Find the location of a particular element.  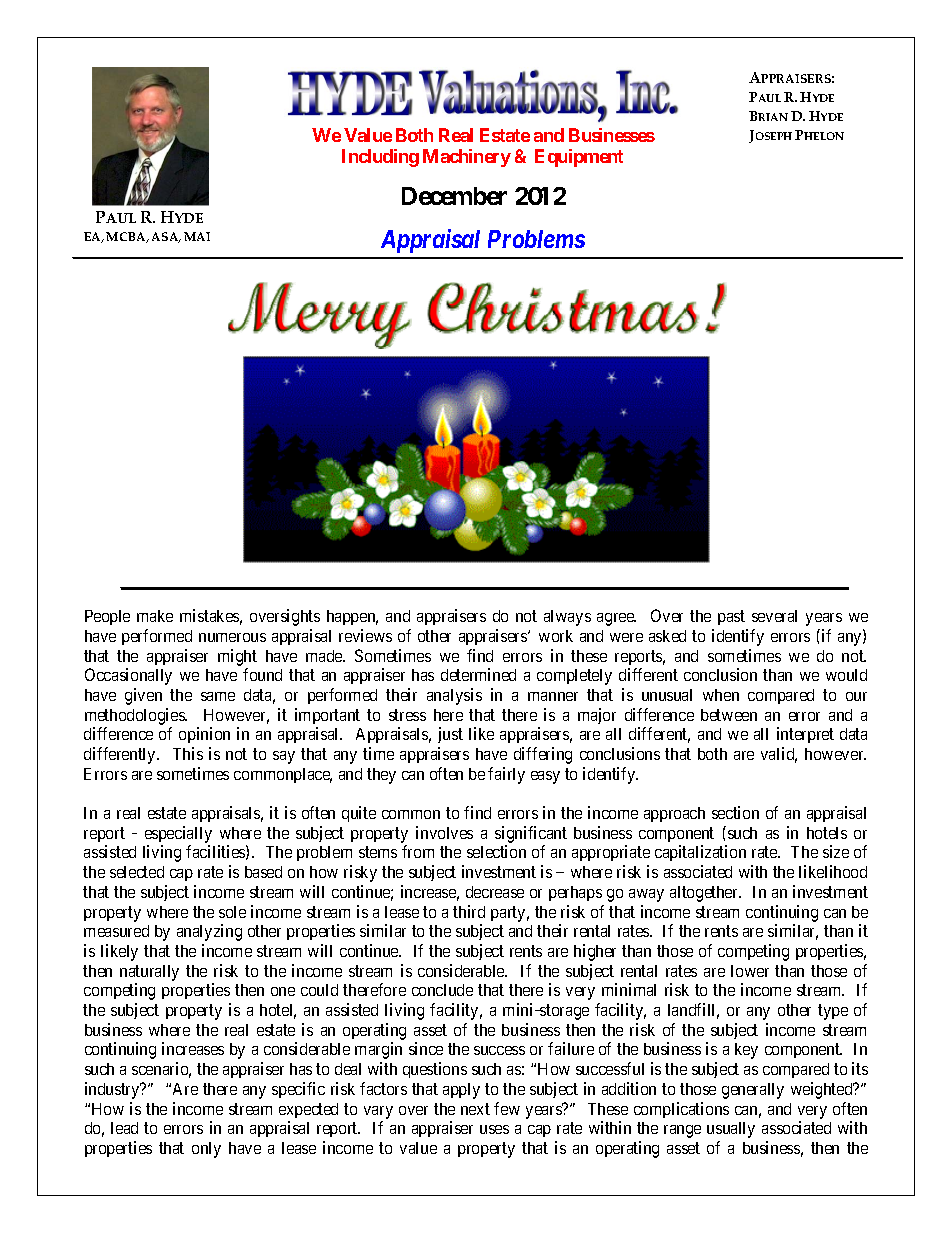

only is located at coordinates (206, 1150).
